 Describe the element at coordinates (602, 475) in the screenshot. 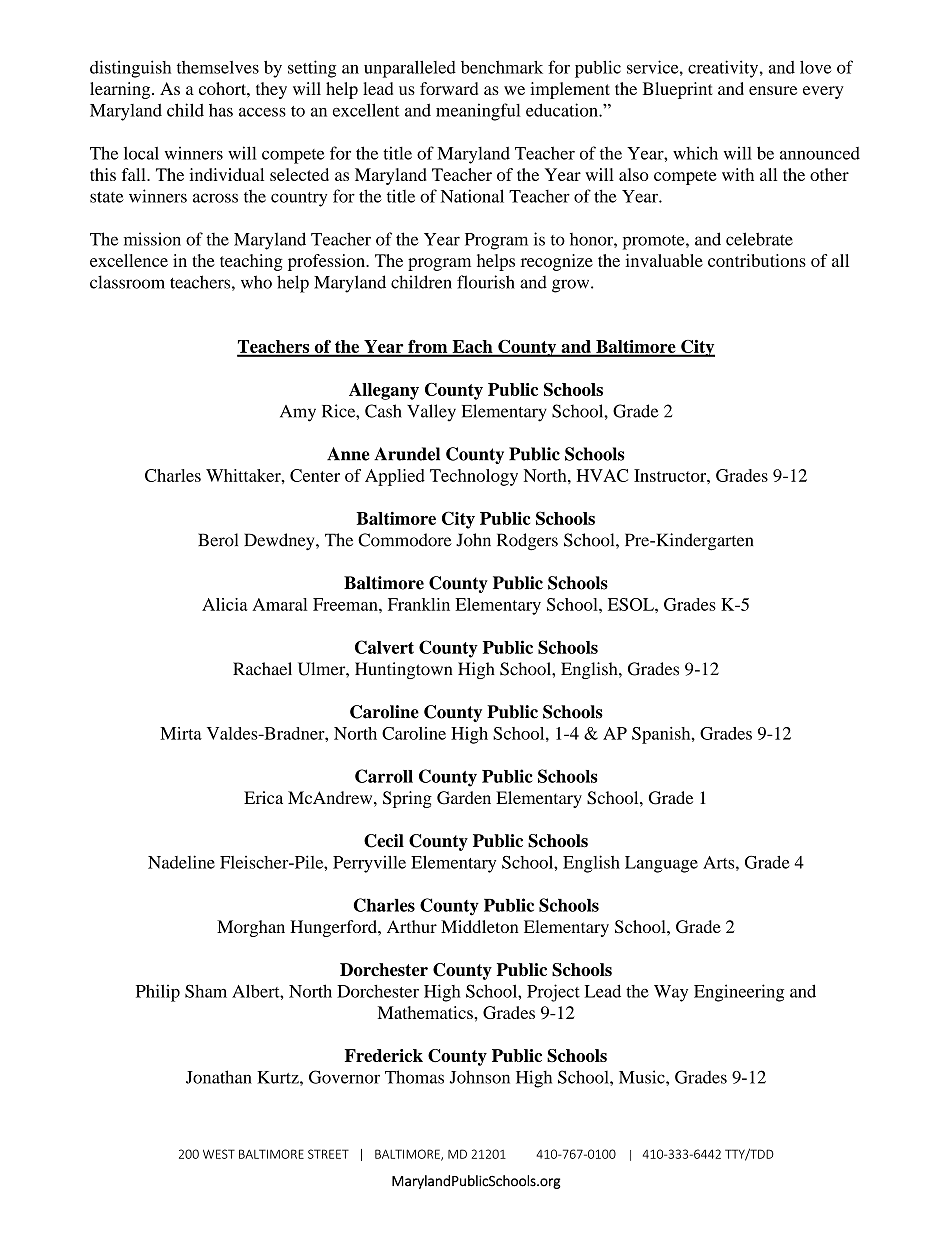

I see `HVAC` at that location.
